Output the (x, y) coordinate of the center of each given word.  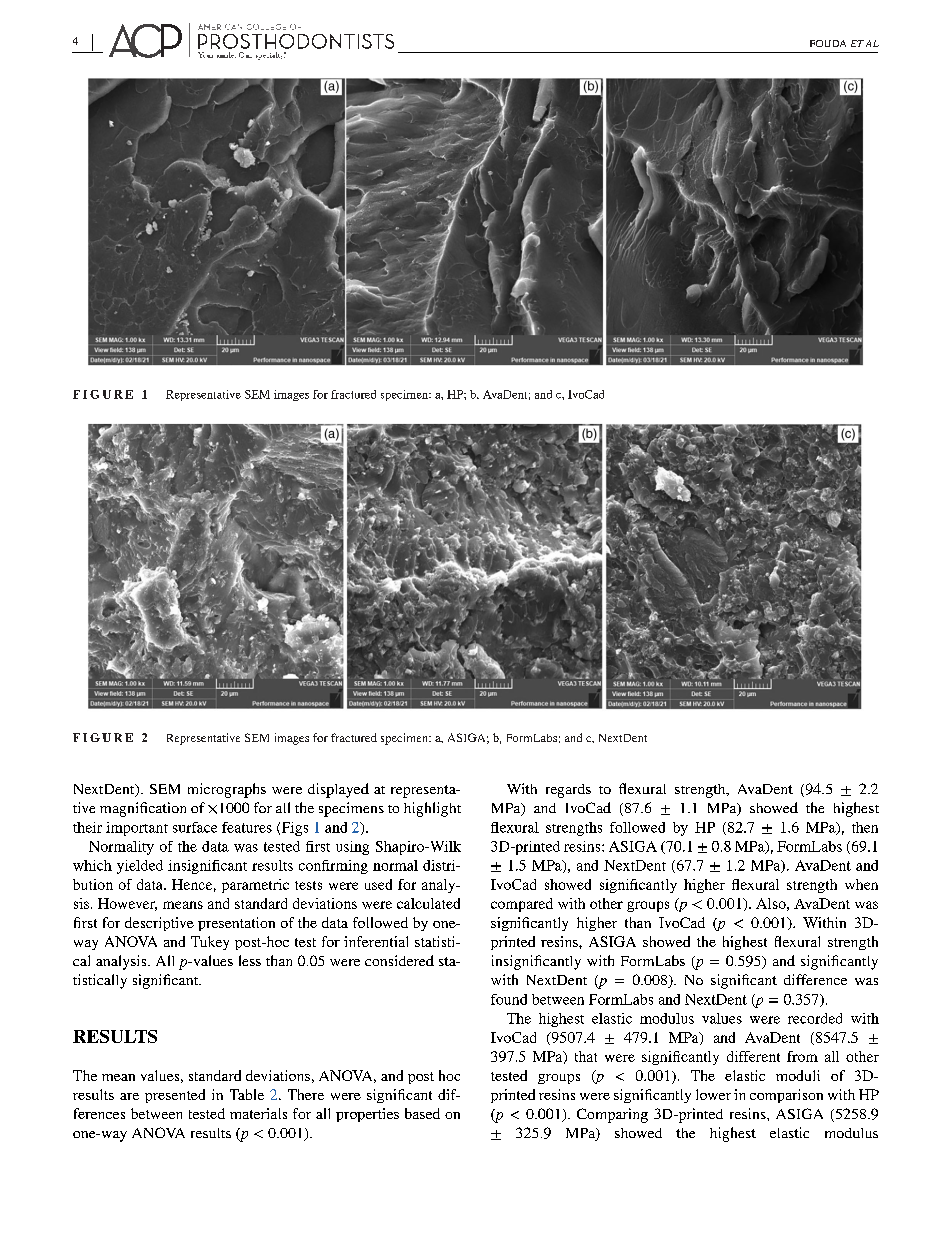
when (861, 884)
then (865, 827)
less (250, 960)
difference (815, 979)
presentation (236, 924)
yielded (140, 867)
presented (175, 1096)
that (586, 1056)
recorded (815, 1018)
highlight (432, 809)
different (753, 1056)
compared (522, 905)
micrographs (227, 790)
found (509, 999)
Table (247, 1094)
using (352, 848)
